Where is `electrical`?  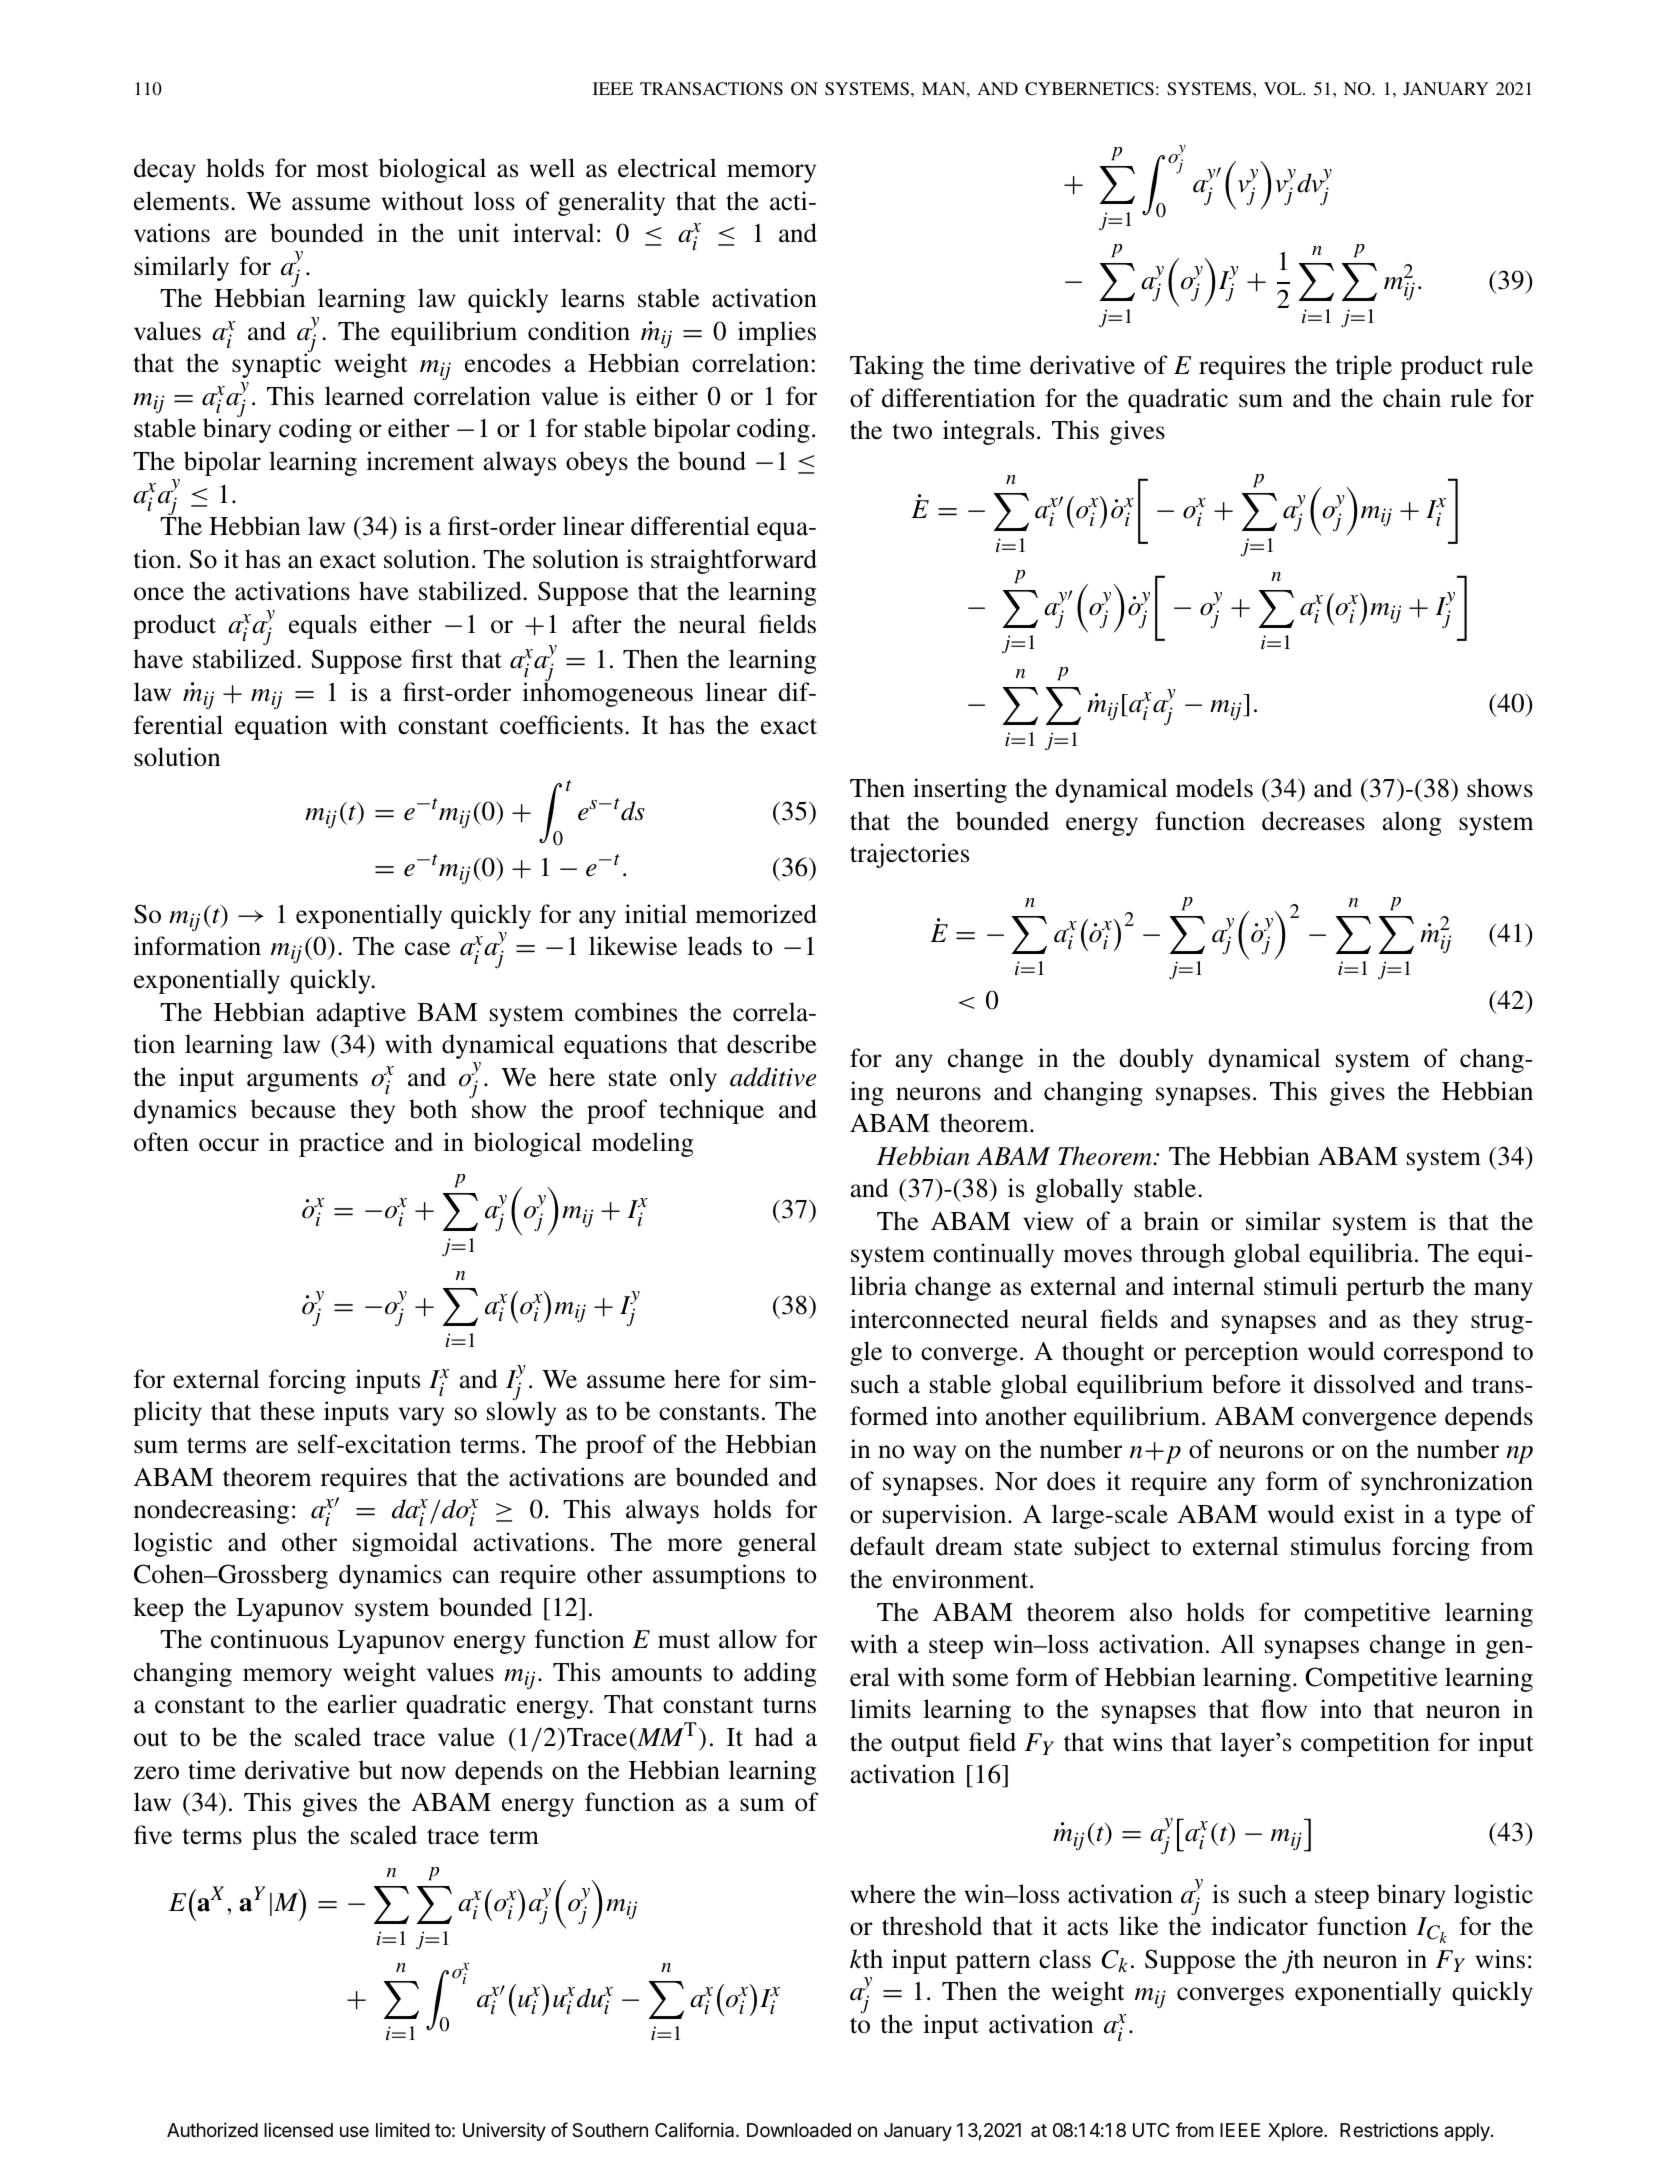 electrical is located at coordinates (667, 168).
